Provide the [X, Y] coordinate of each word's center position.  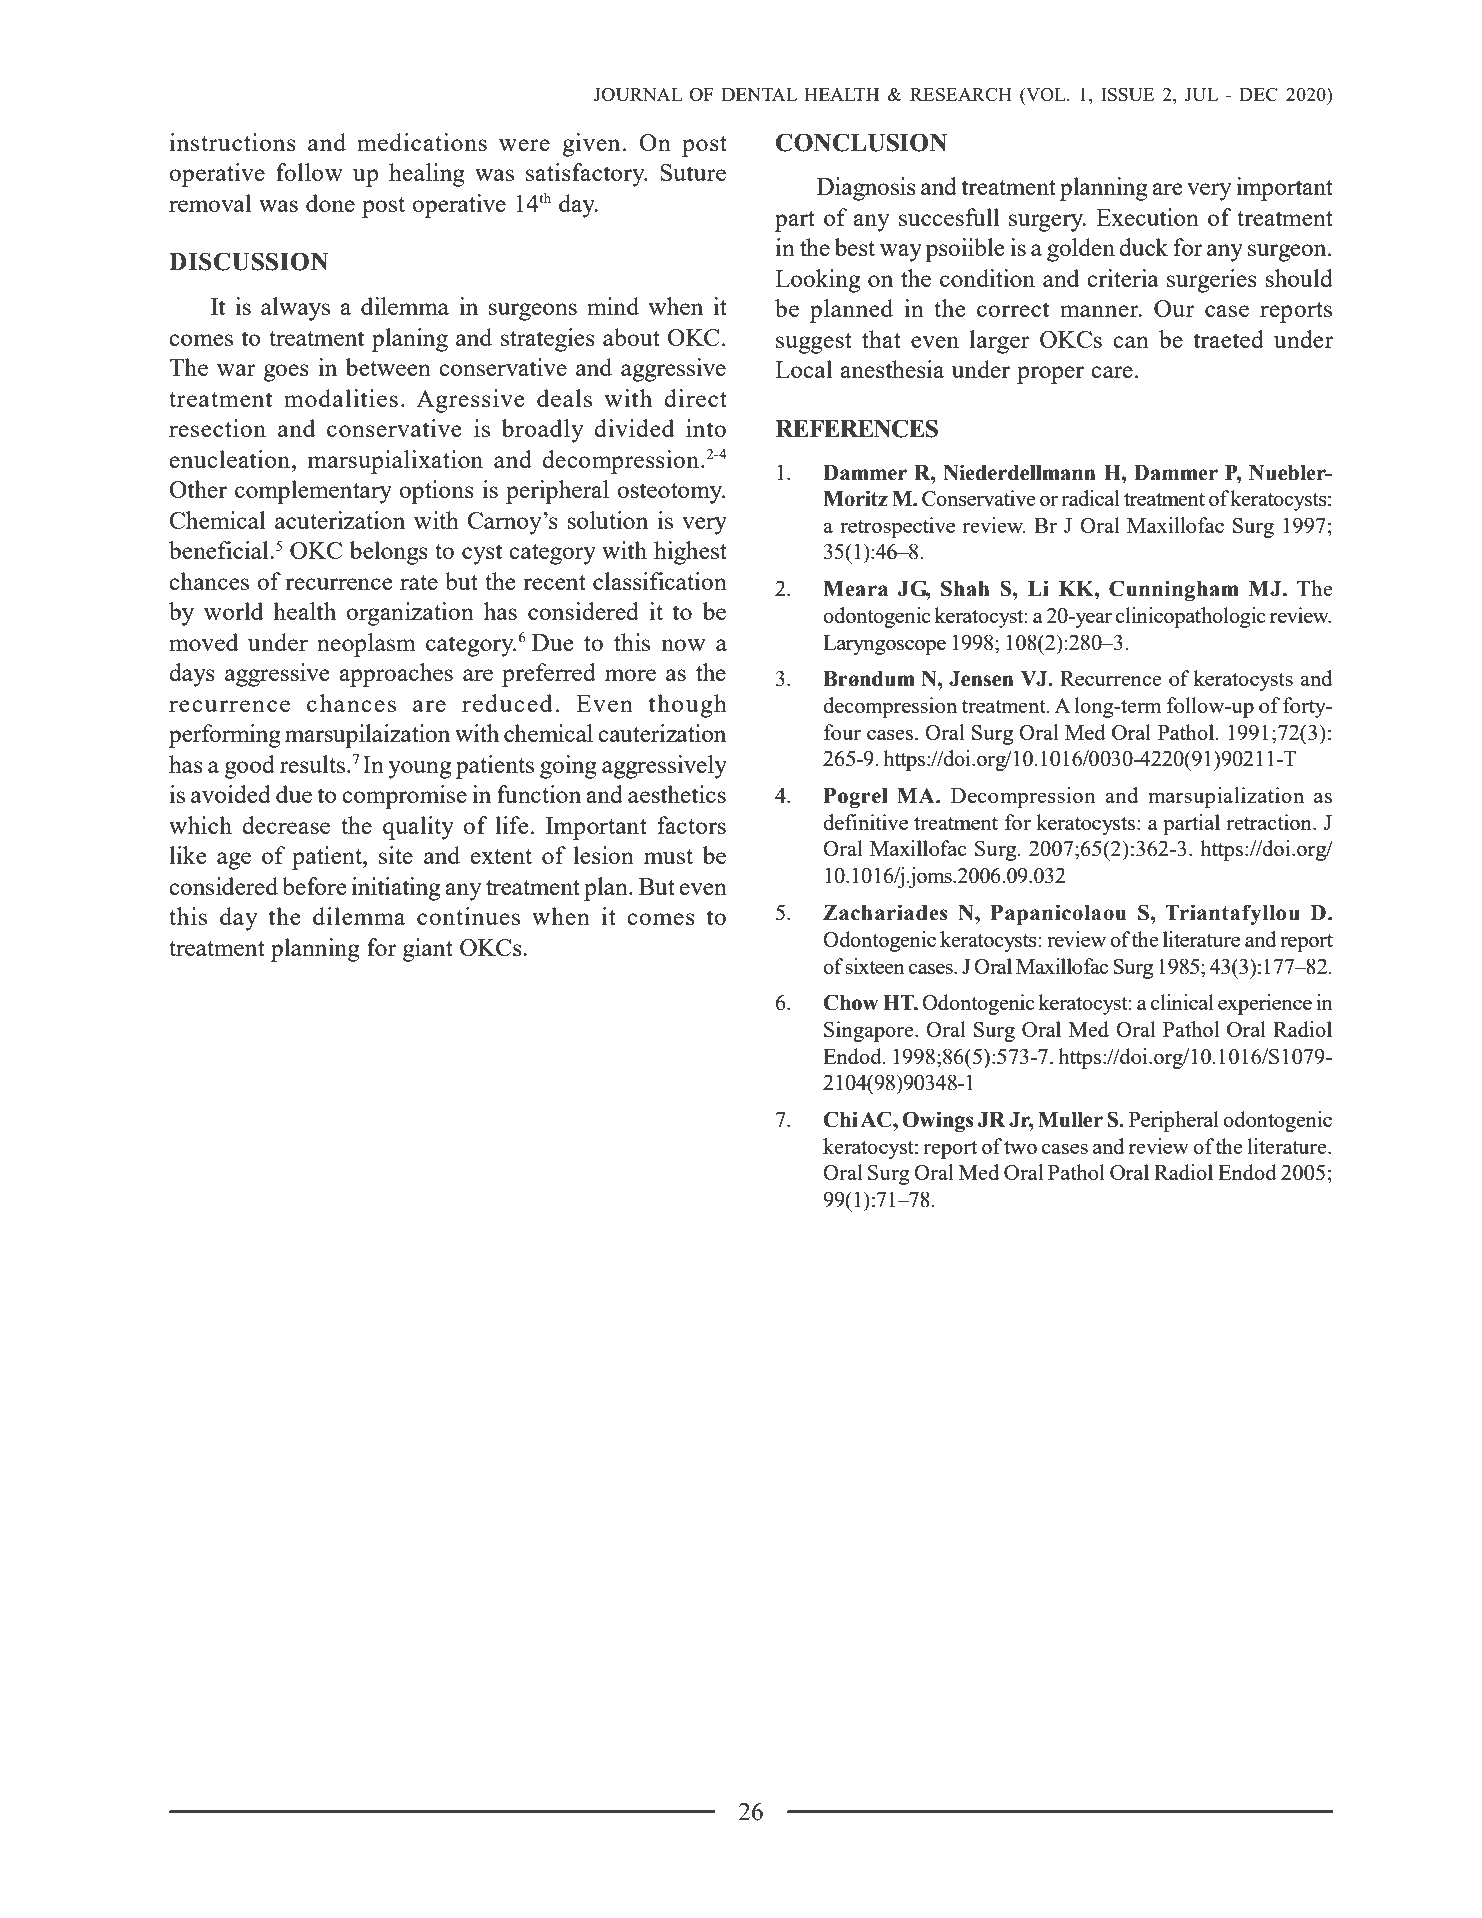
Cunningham [1174, 590]
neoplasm [366, 645]
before [314, 886]
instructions [233, 142]
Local [803, 369]
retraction [1270, 822]
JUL [1201, 94]
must [668, 856]
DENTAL [759, 94]
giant [428, 950]
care [1112, 372]
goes [286, 373]
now [683, 645]
